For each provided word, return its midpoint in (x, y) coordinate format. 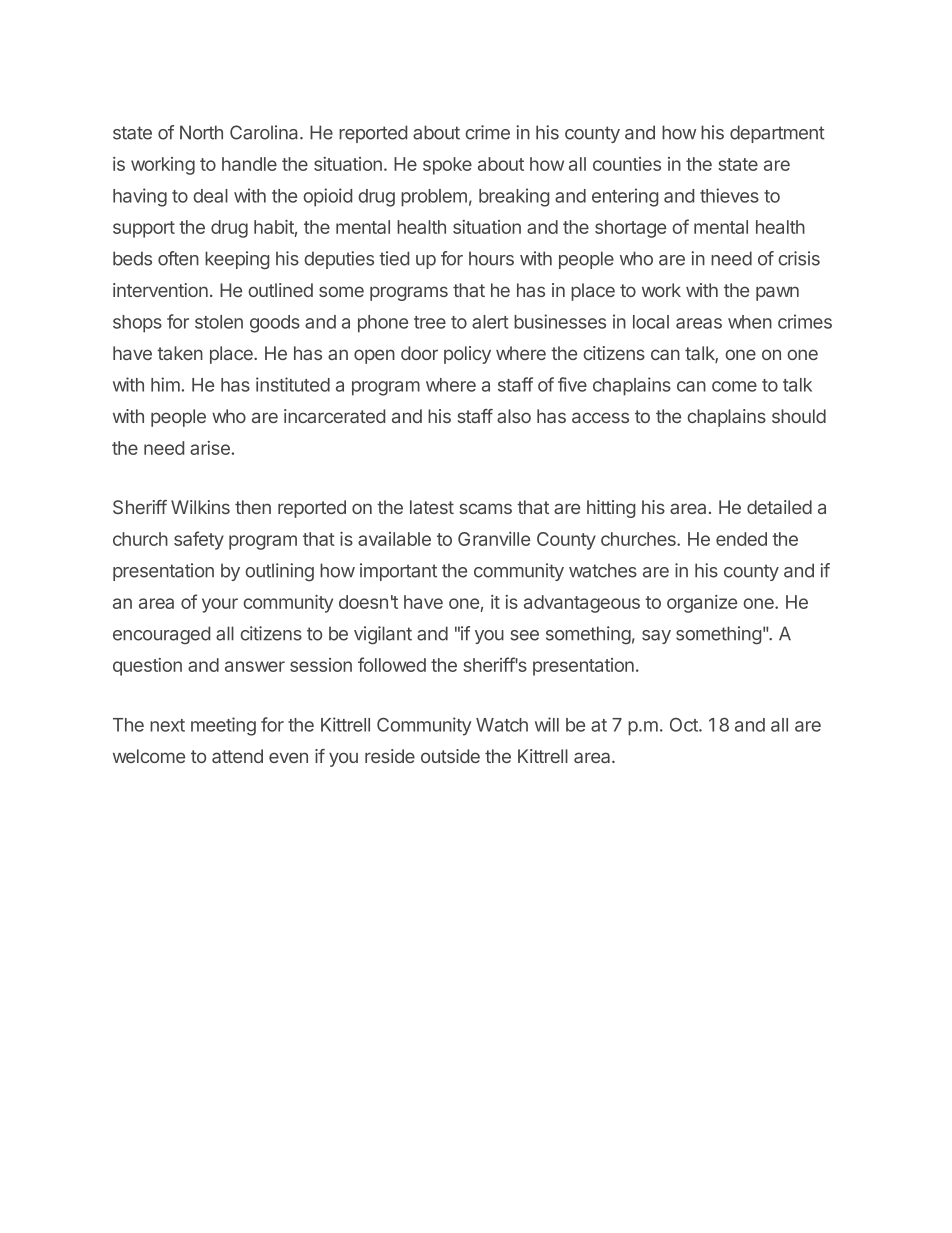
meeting (223, 726)
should (799, 416)
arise (210, 448)
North (201, 132)
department (777, 134)
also (514, 416)
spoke (447, 166)
